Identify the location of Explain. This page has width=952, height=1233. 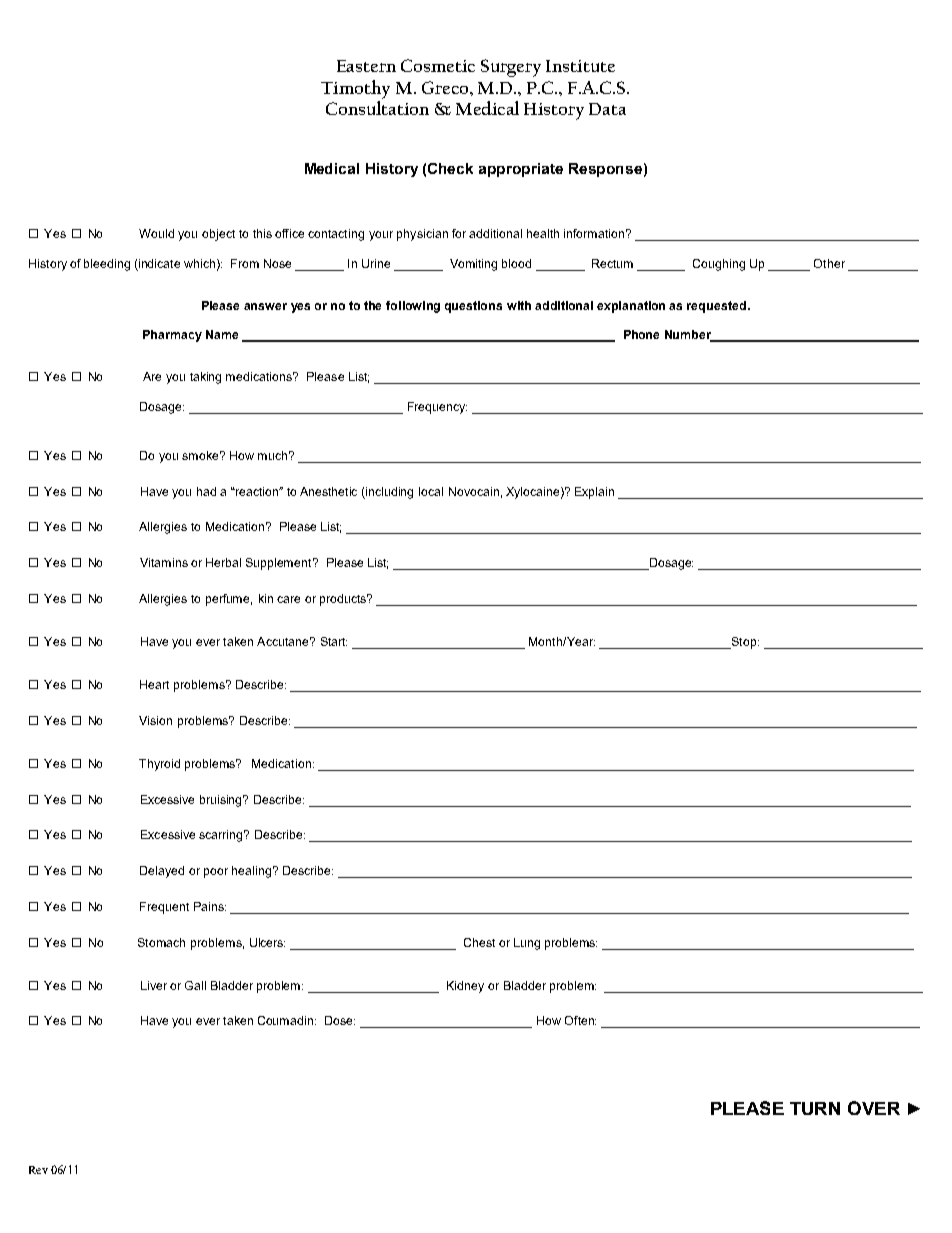
(594, 493).
